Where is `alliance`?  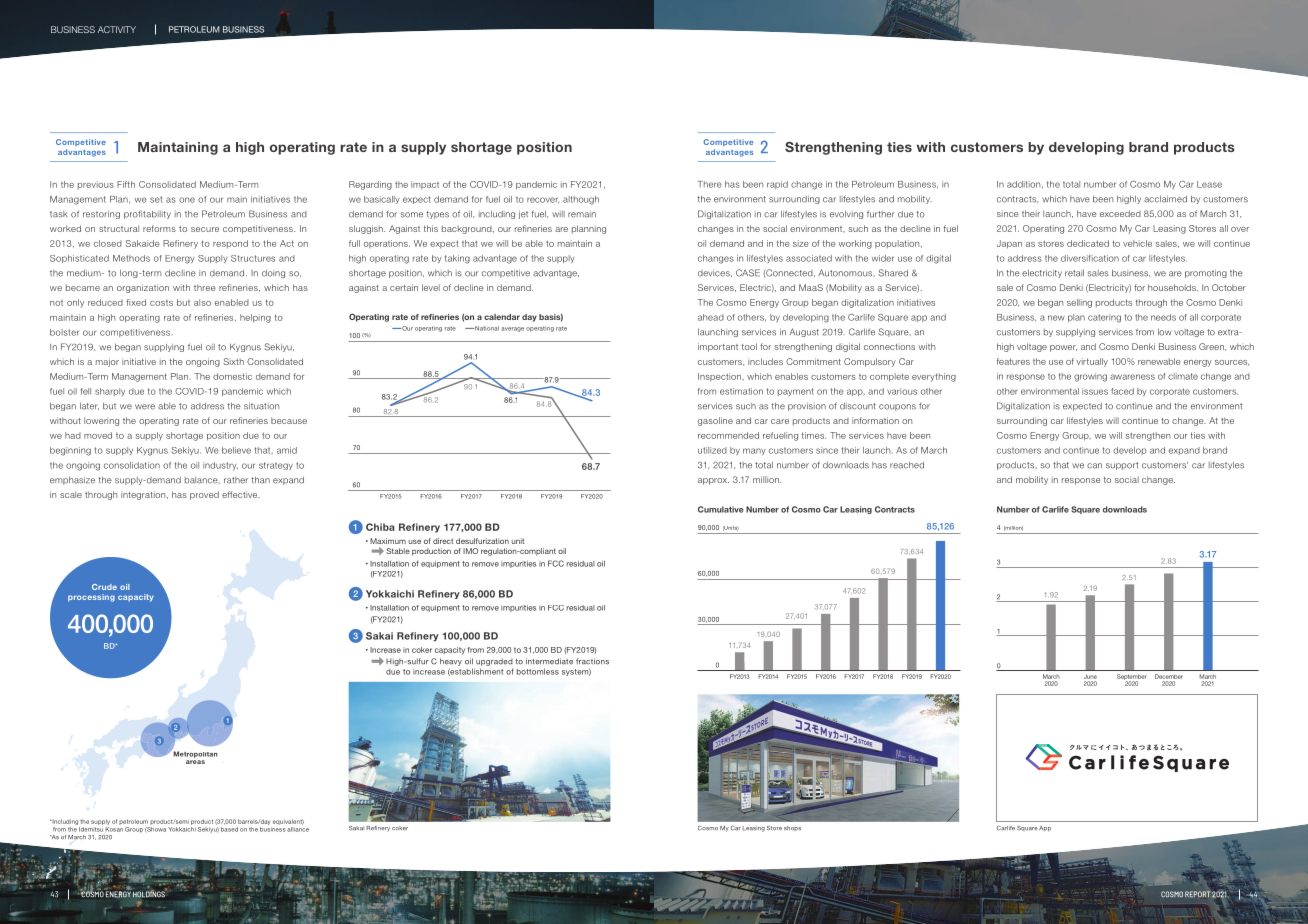
alliance is located at coordinates (298, 829).
